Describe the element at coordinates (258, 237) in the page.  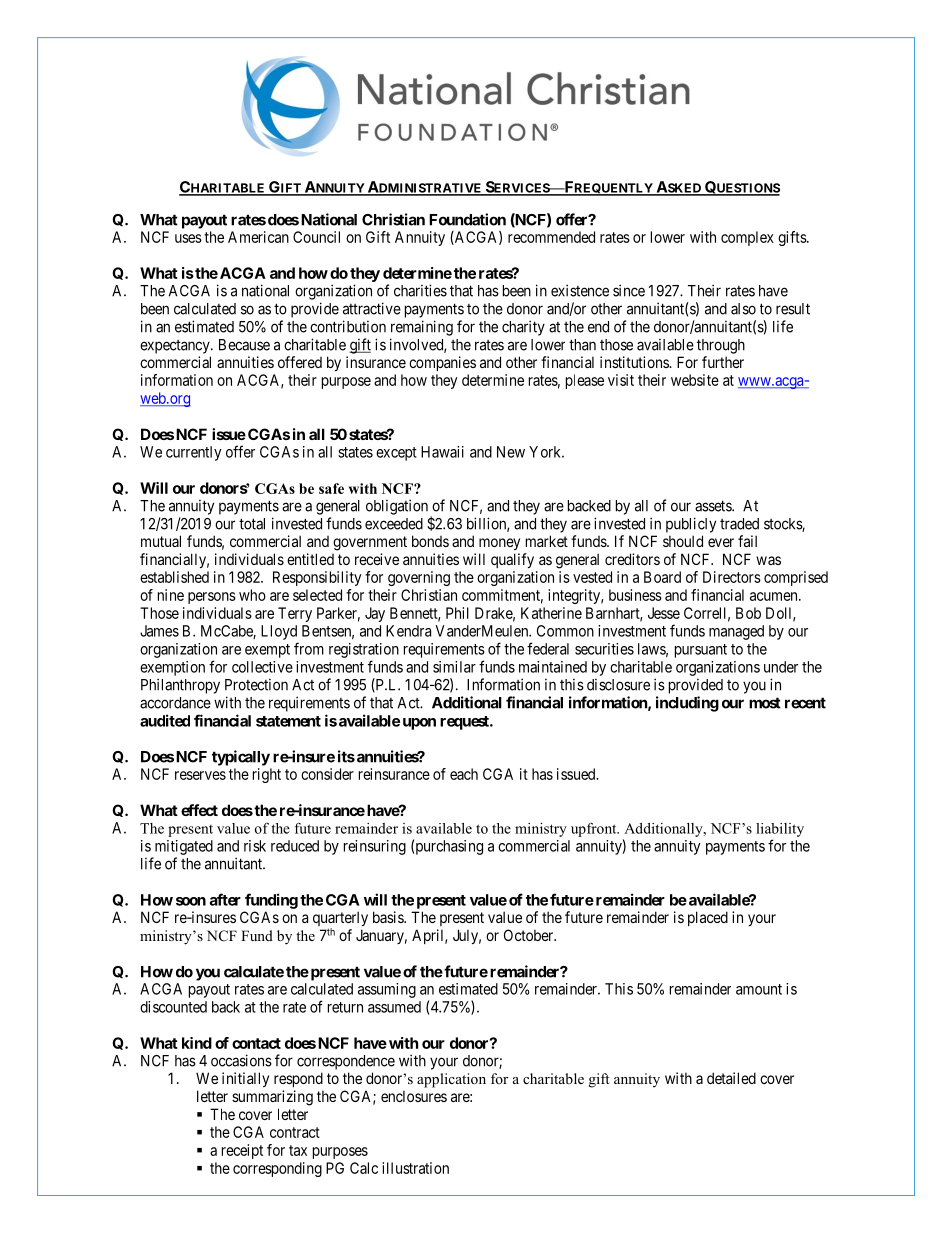
I see `American` at that location.
